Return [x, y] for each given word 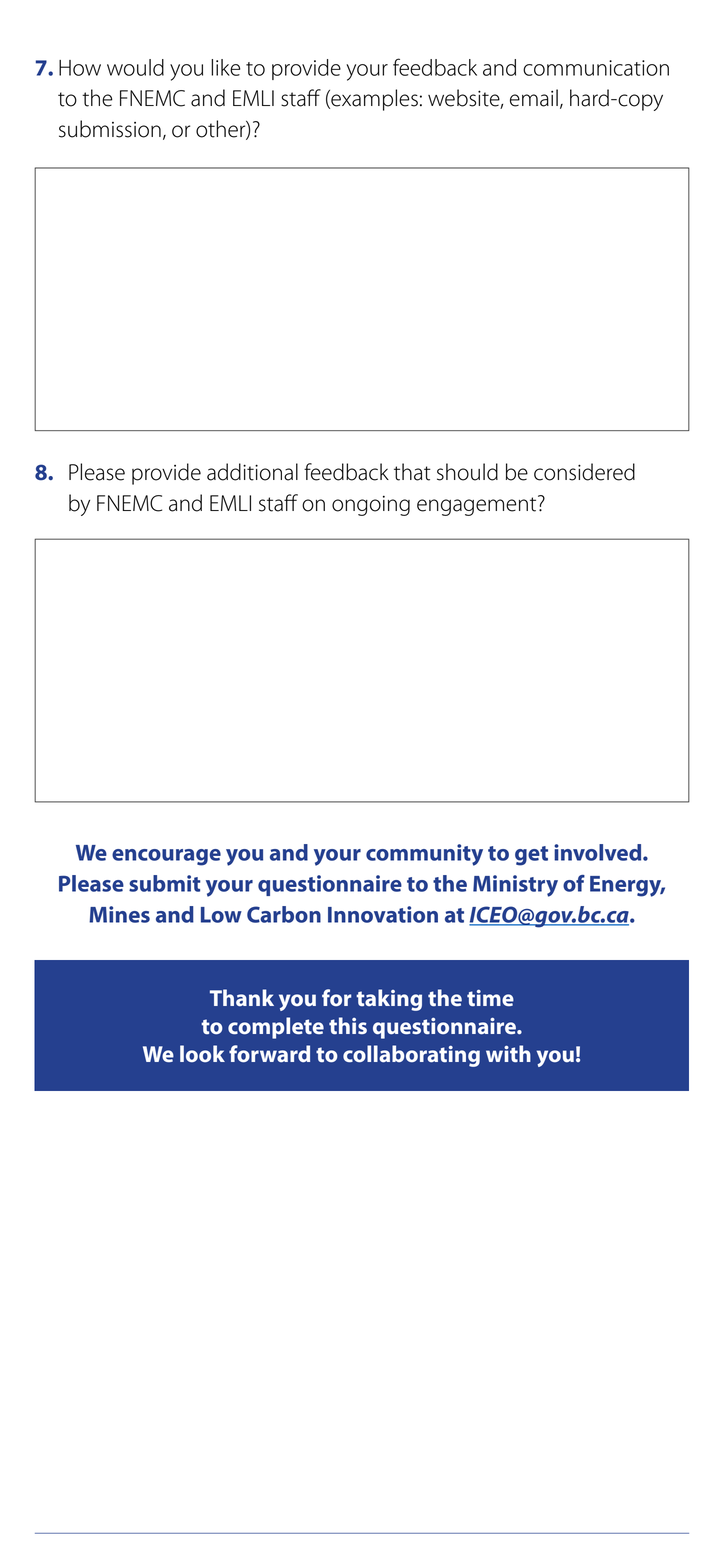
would [135, 67]
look [202, 1053]
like [225, 67]
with [508, 1053]
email [534, 98]
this [348, 1025]
